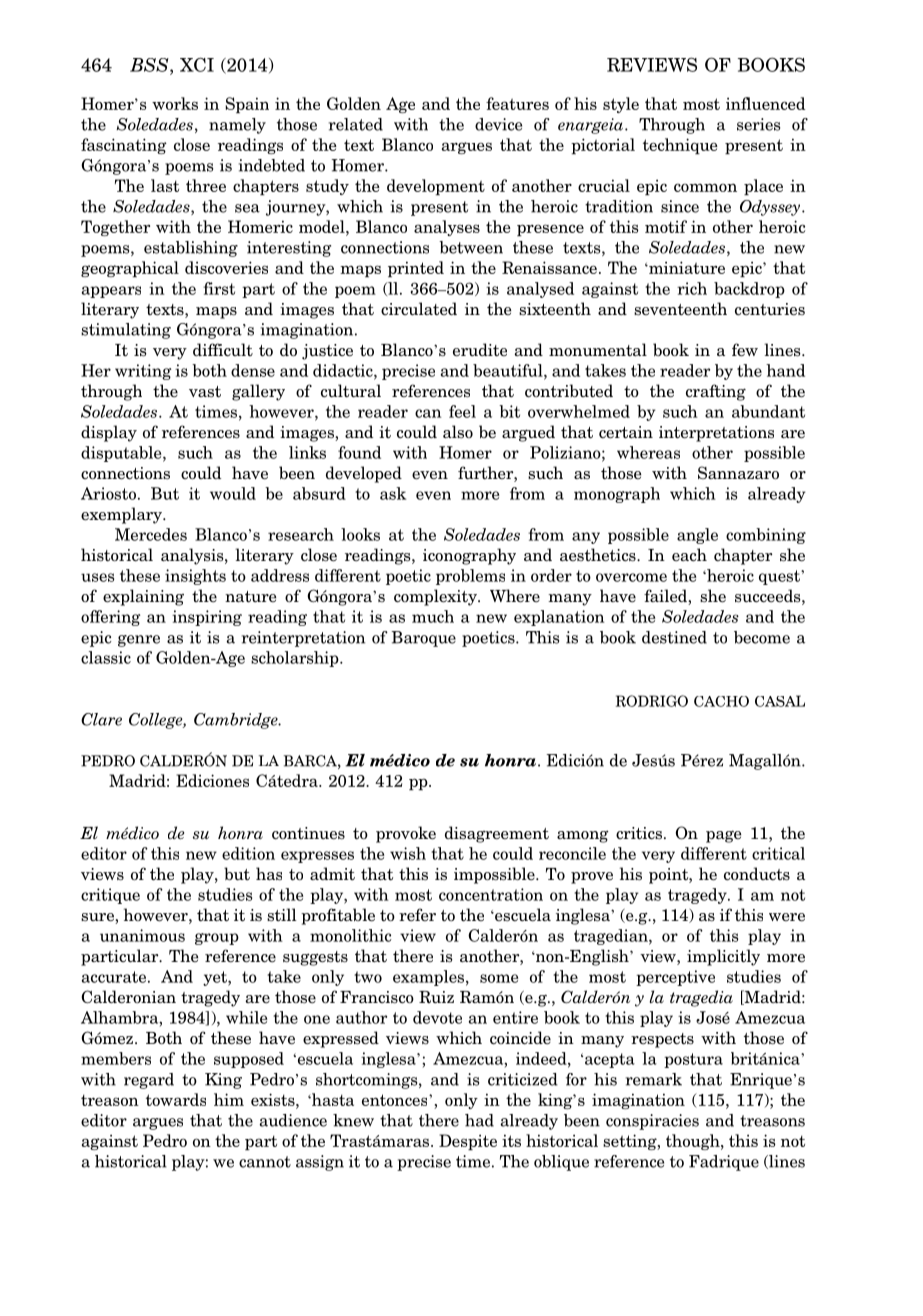 The height and width of the page is (1316, 923). I want to click on interpretations, so click(716, 434).
